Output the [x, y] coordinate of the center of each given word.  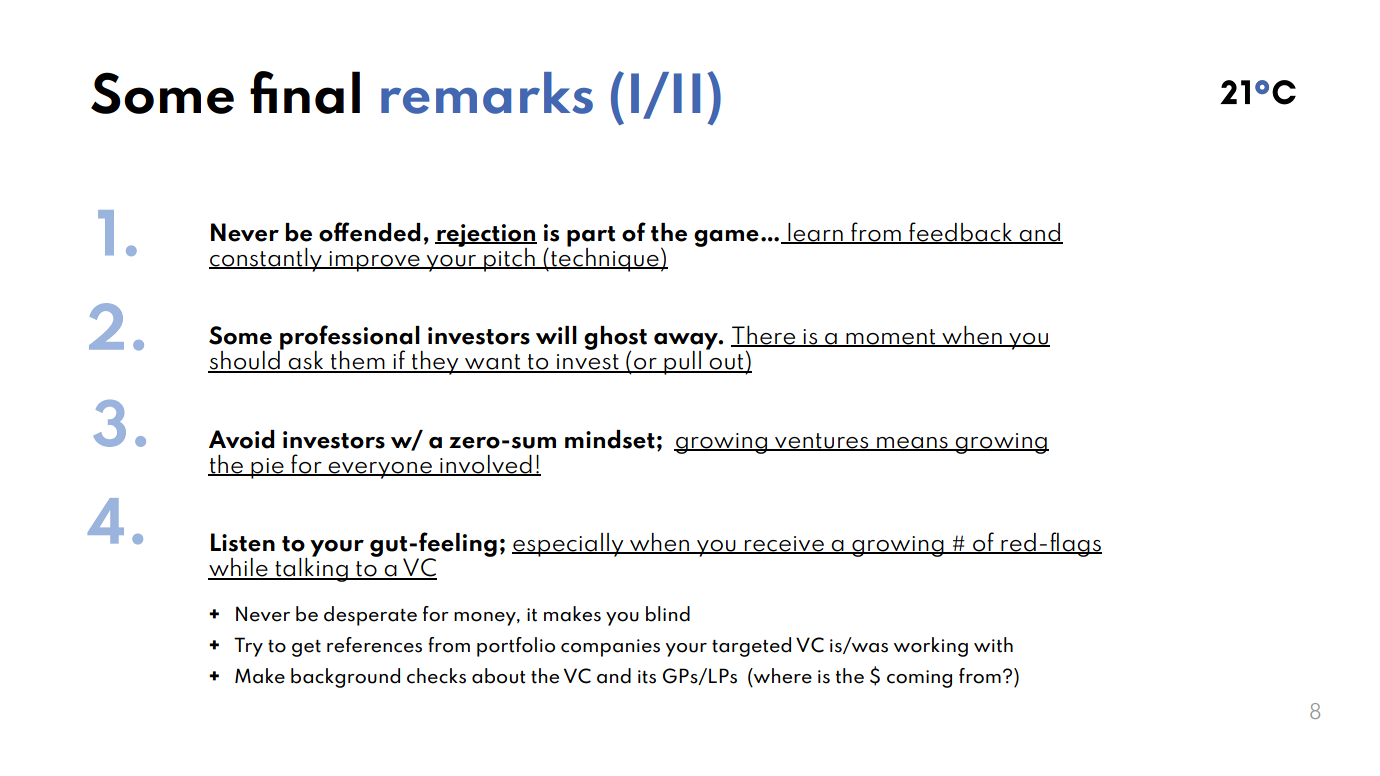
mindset [610, 439]
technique [605, 258]
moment [891, 338]
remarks [487, 93]
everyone [380, 470]
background [345, 678]
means [912, 443]
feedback [960, 232]
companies [610, 648]
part [591, 237]
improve [374, 261]
